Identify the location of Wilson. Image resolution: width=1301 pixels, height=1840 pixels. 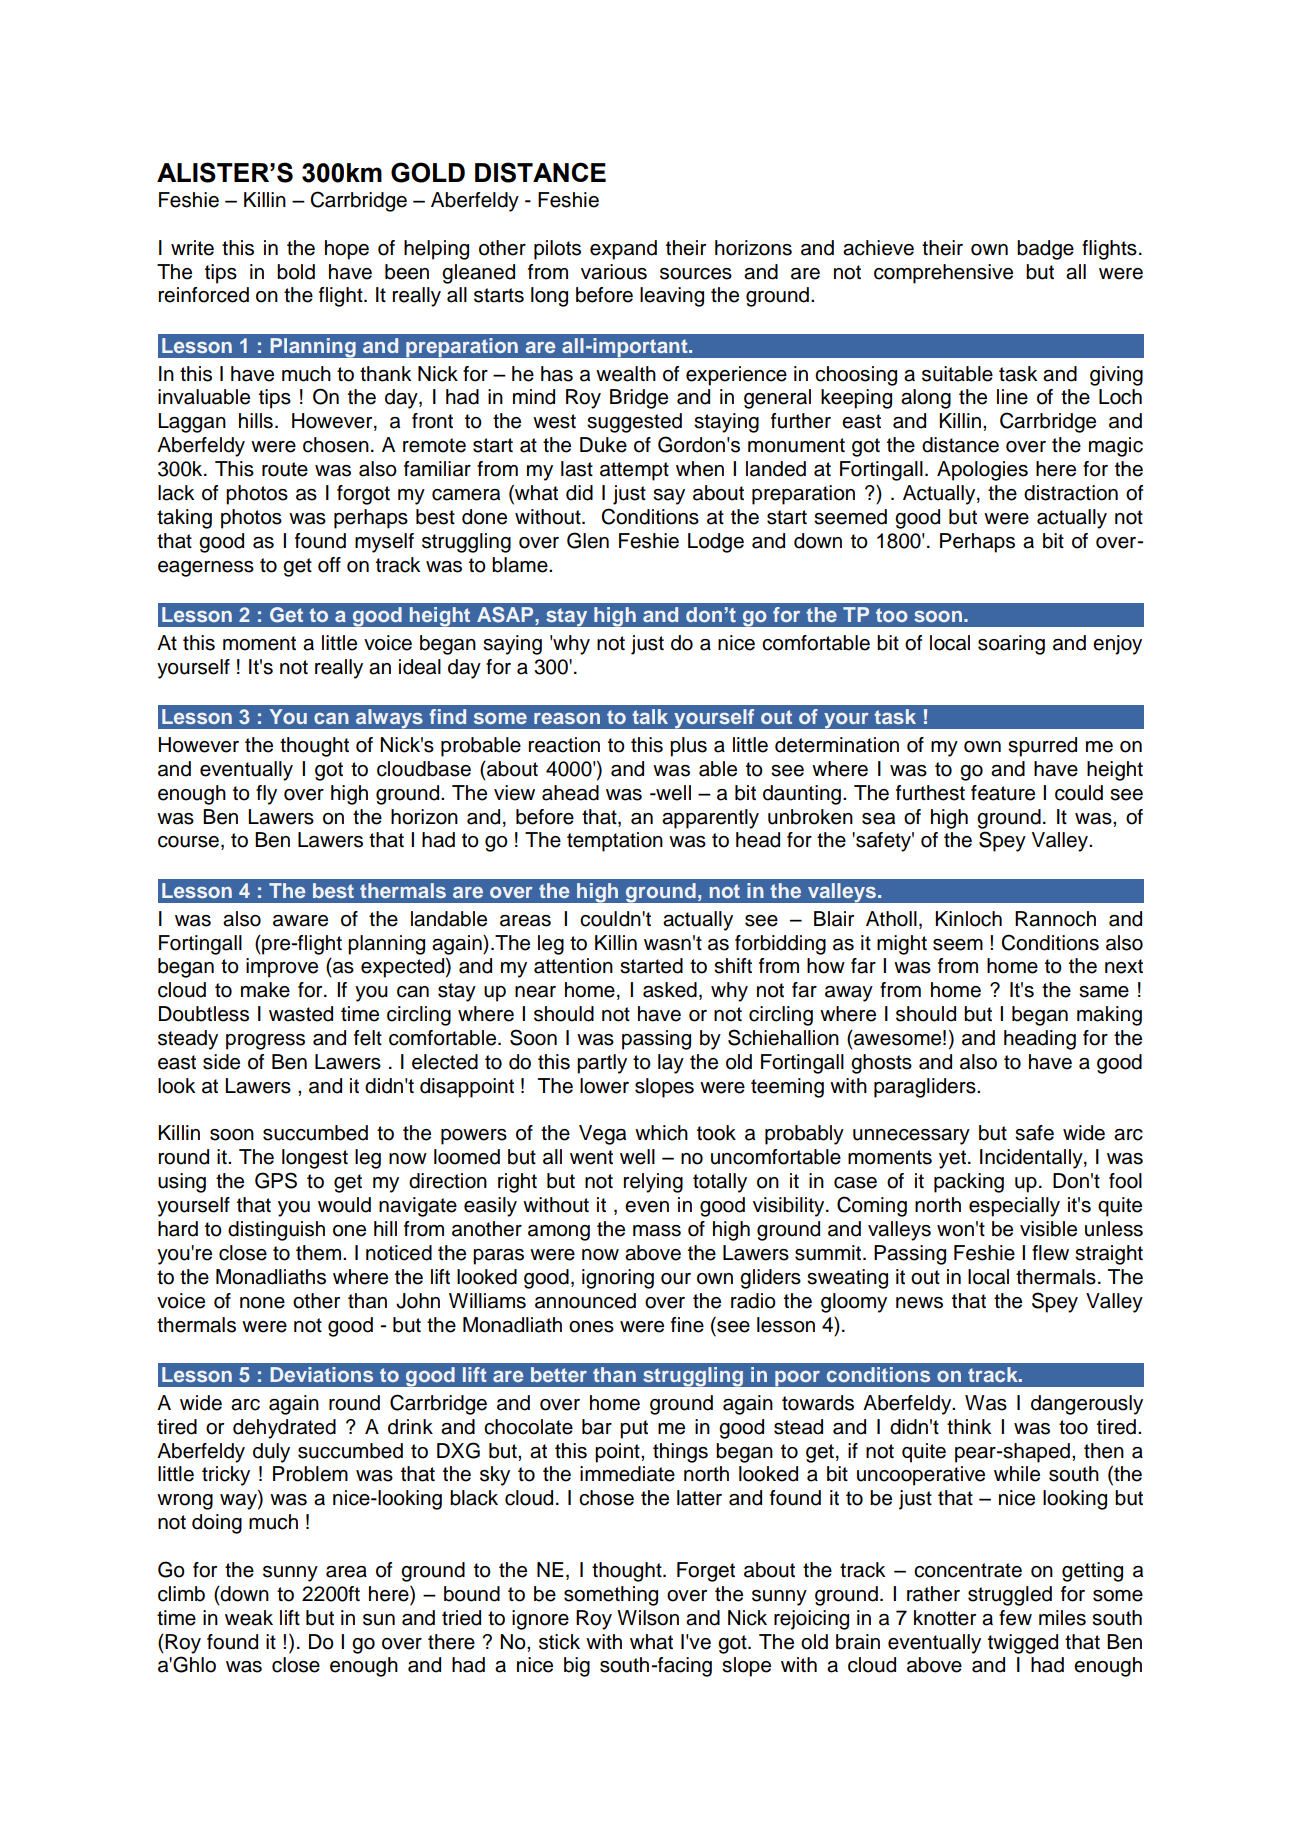
(648, 1618).
